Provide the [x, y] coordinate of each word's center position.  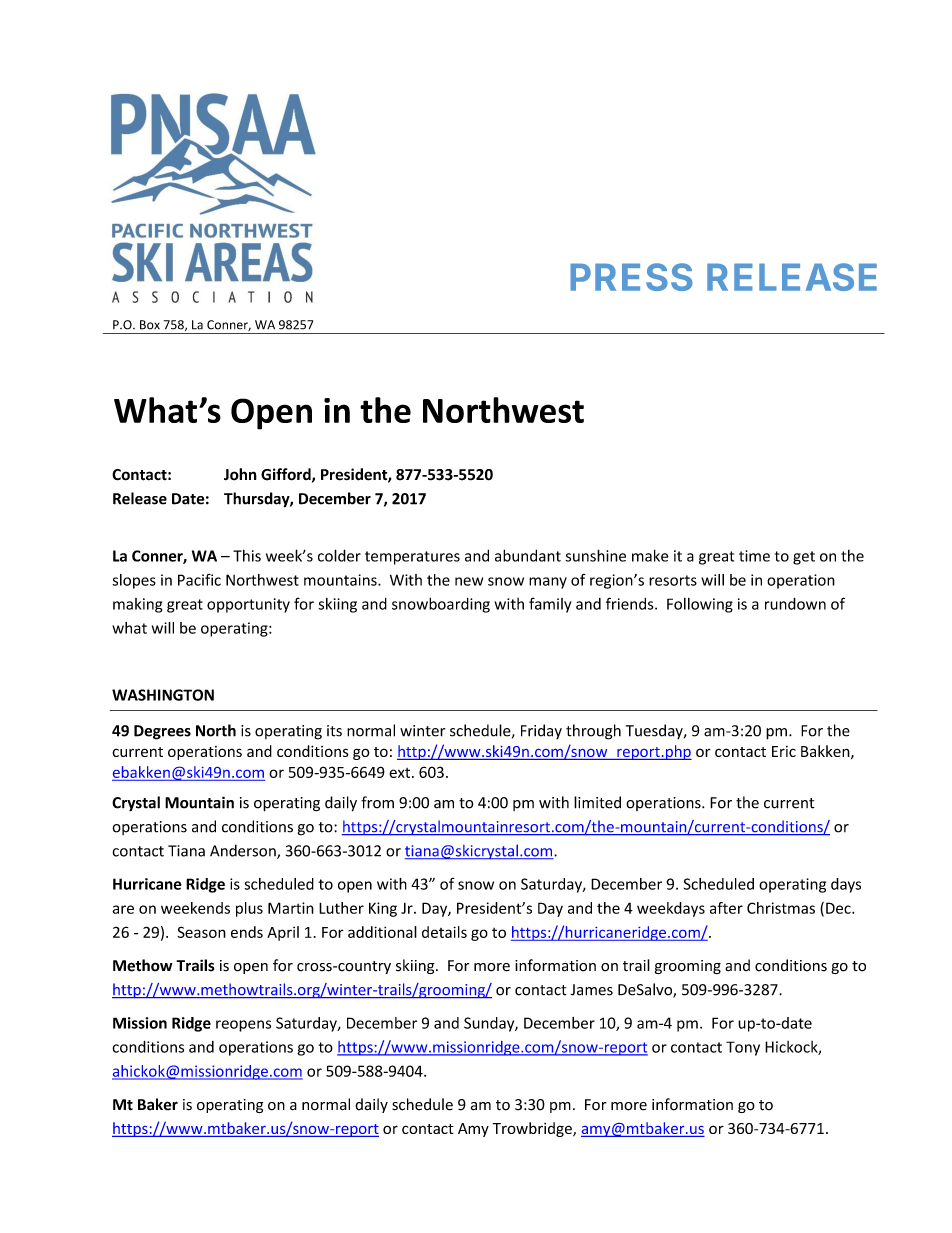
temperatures [412, 558]
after [726, 908]
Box [150, 325]
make [650, 555]
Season [201, 932]
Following [700, 605]
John [240, 474]
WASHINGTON [163, 695]
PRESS [631, 277]
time [754, 556]
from [377, 802]
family [550, 605]
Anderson [244, 851]
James [592, 990]
